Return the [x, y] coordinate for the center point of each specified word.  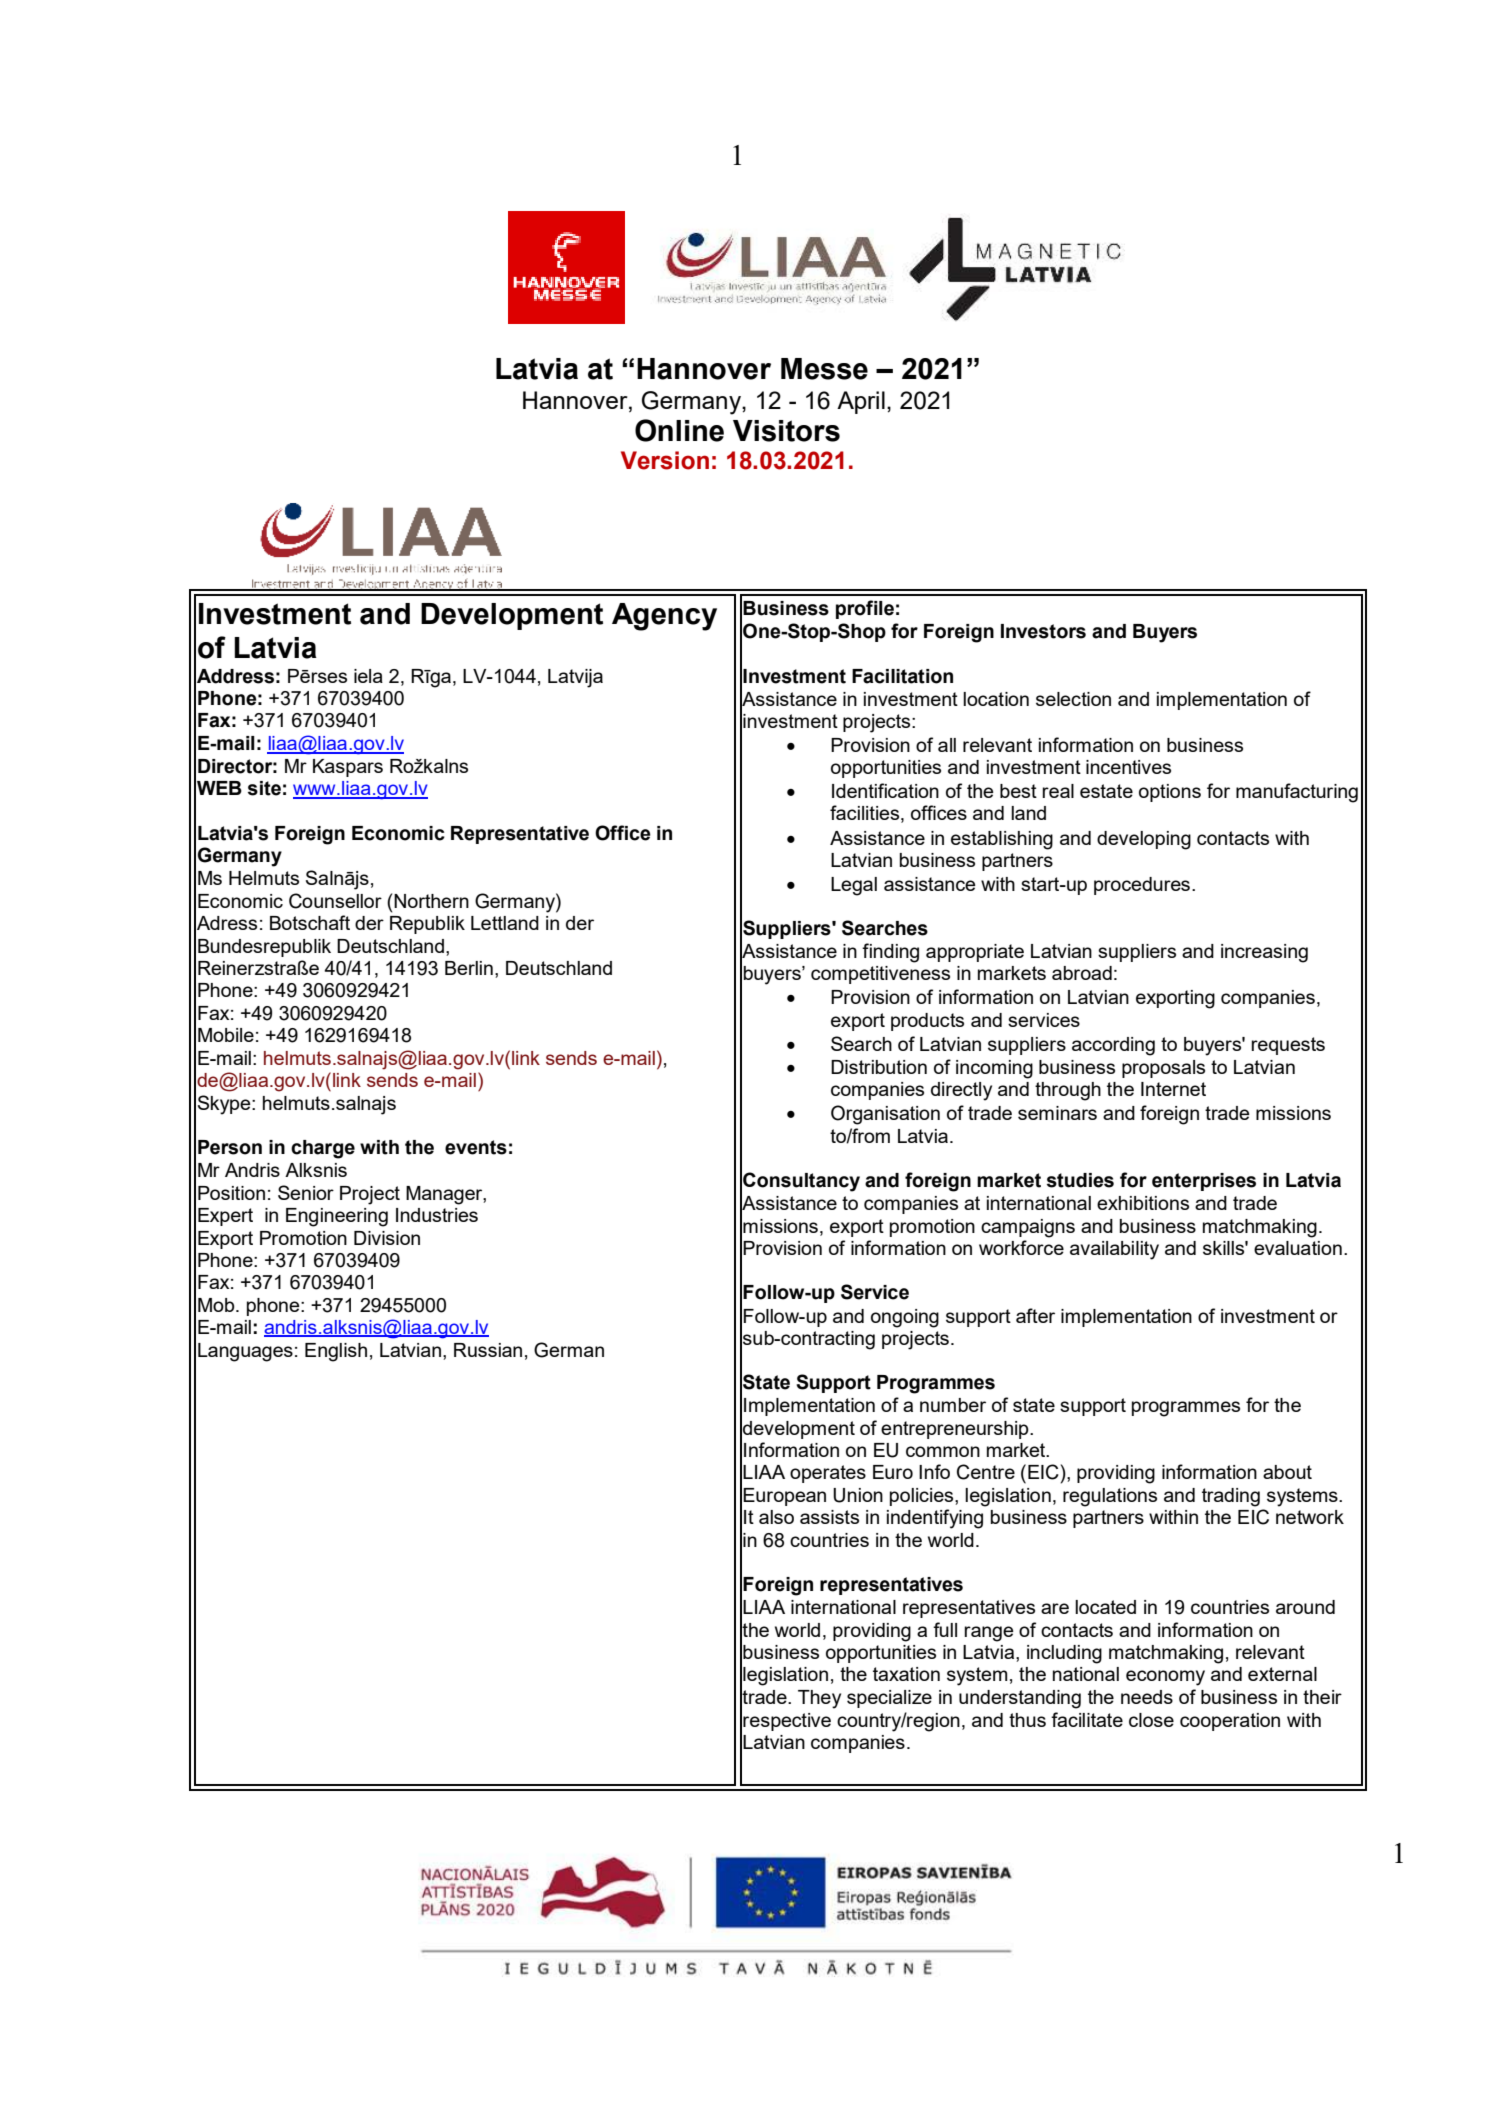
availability [1114, 1250]
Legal [854, 886]
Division [387, 1238]
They [819, 1699]
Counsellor [335, 901]
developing [1144, 840]
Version [665, 460]
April [861, 402]
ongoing [905, 1318]
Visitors [786, 431]
